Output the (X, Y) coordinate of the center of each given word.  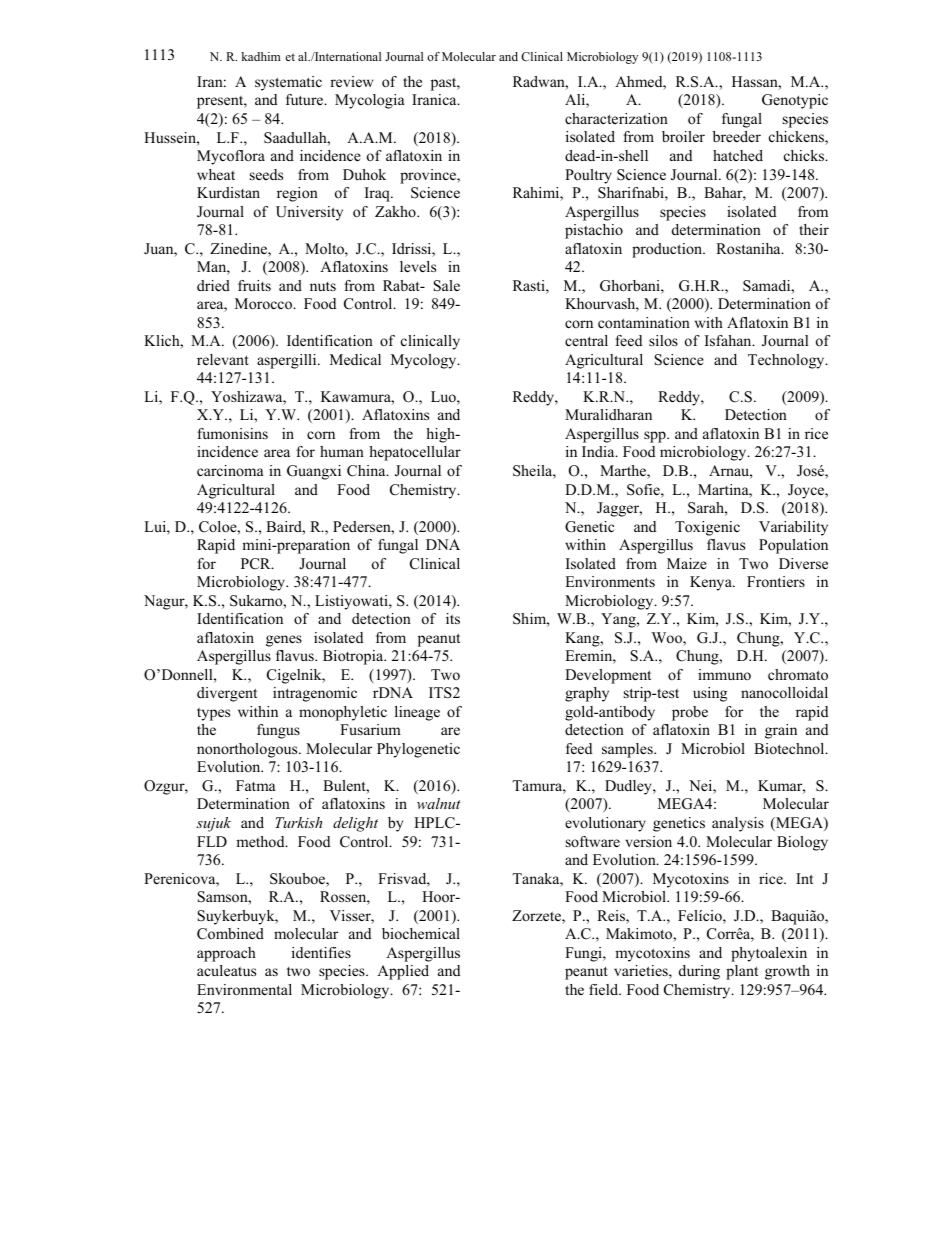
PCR (257, 564)
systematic (288, 83)
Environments (610, 581)
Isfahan (729, 340)
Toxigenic (707, 528)
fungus (278, 731)
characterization (616, 118)
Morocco (265, 303)
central (586, 340)
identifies (321, 952)
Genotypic (795, 101)
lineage (417, 713)
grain (781, 731)
